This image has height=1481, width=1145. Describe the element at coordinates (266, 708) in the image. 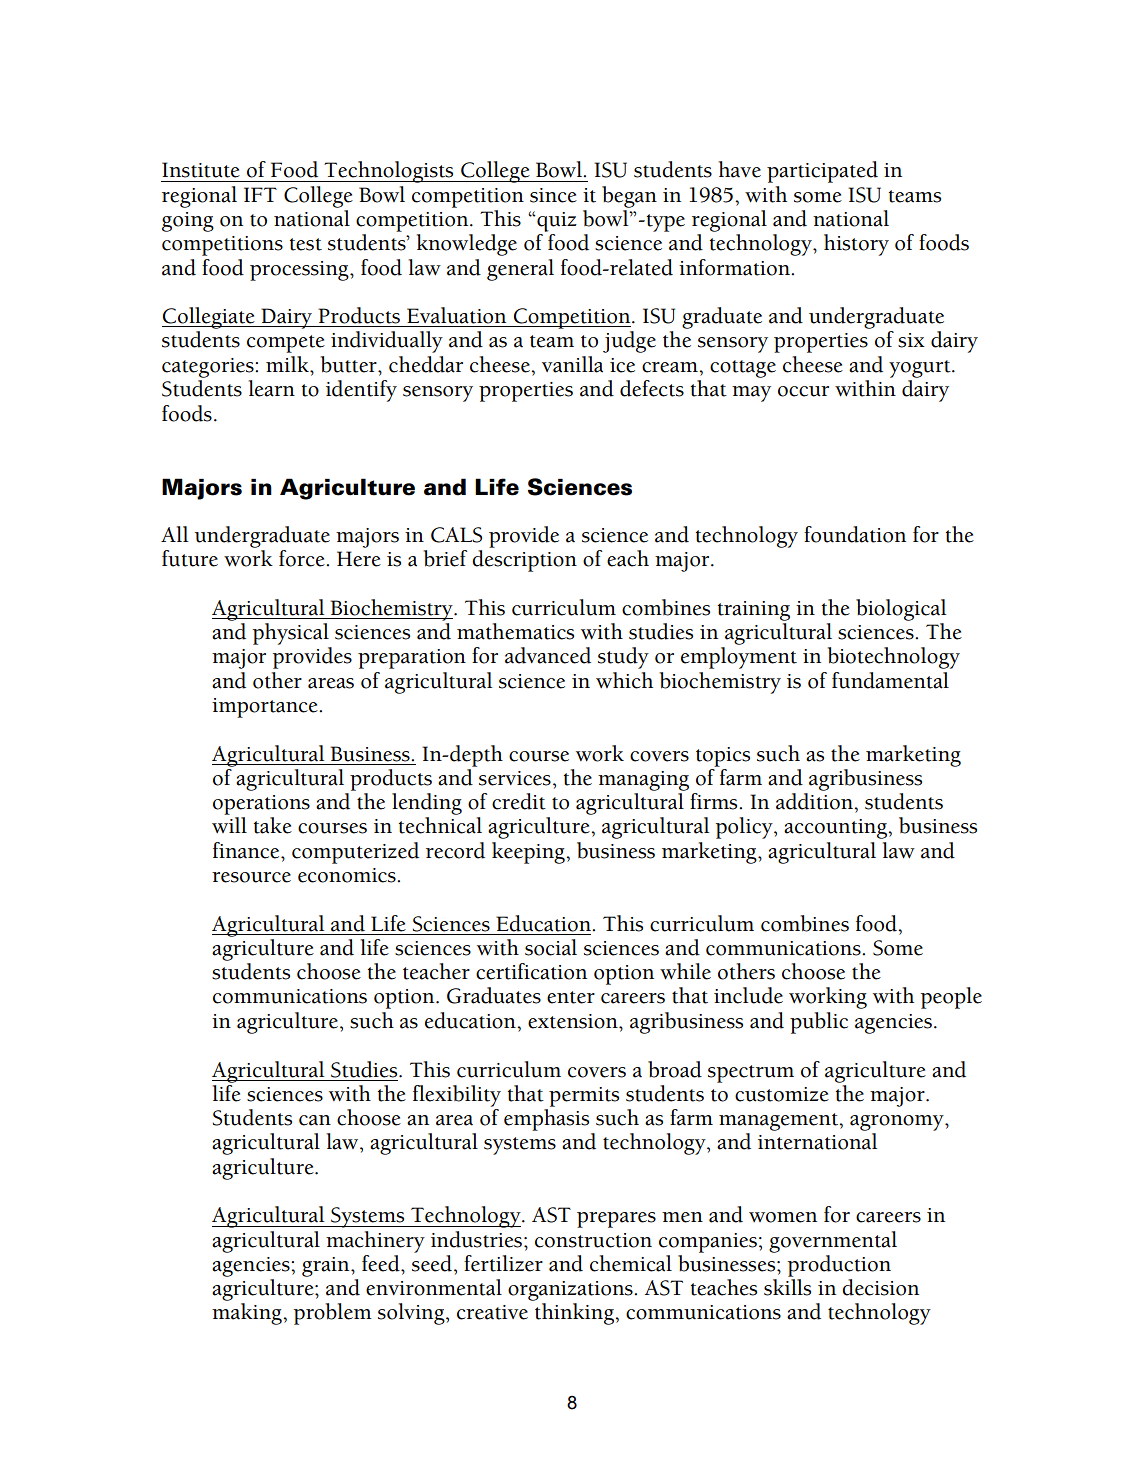

I see `importance` at that location.
